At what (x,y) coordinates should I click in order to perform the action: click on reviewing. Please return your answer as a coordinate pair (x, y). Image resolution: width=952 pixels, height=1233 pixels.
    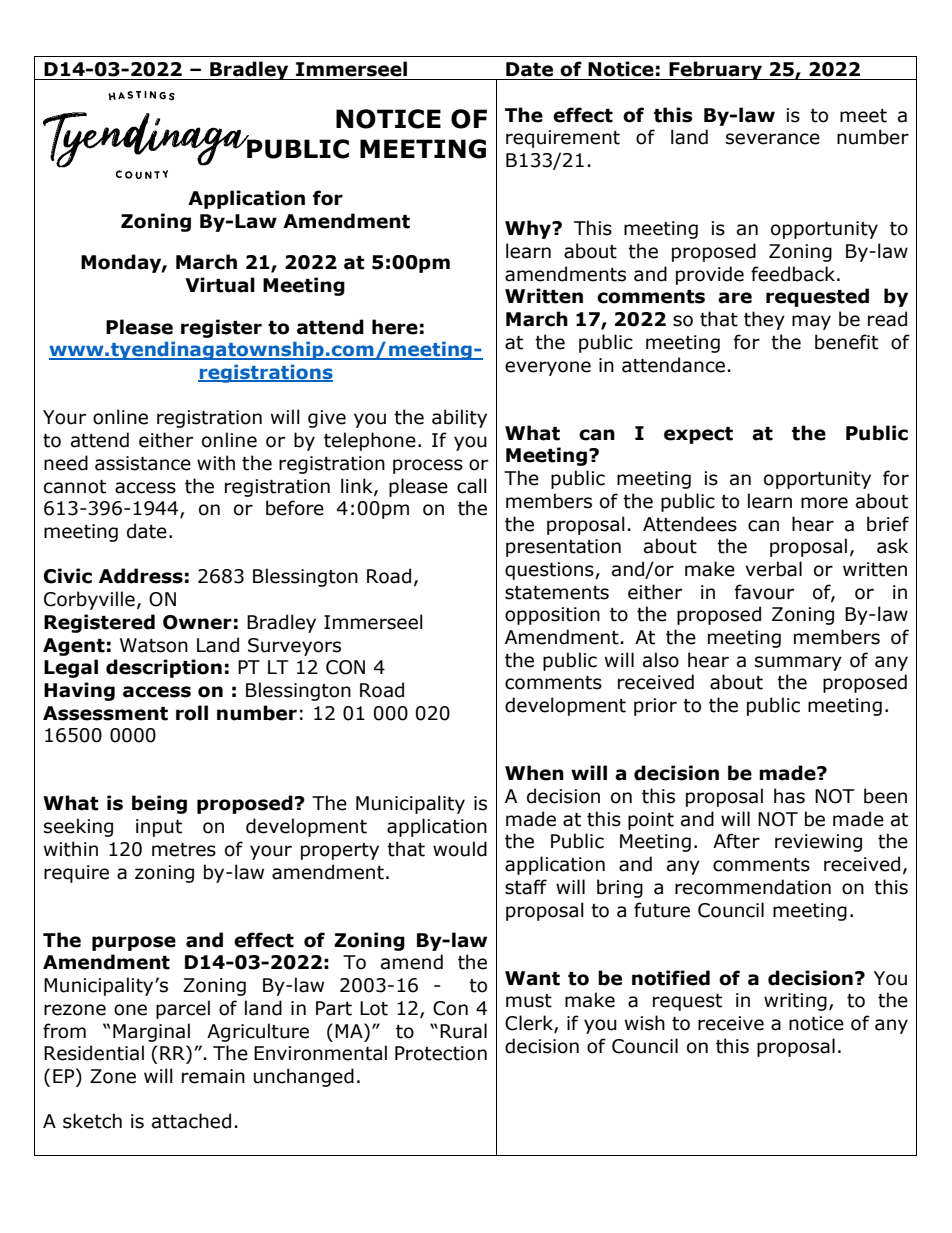
    Looking at the image, I should click on (818, 843).
